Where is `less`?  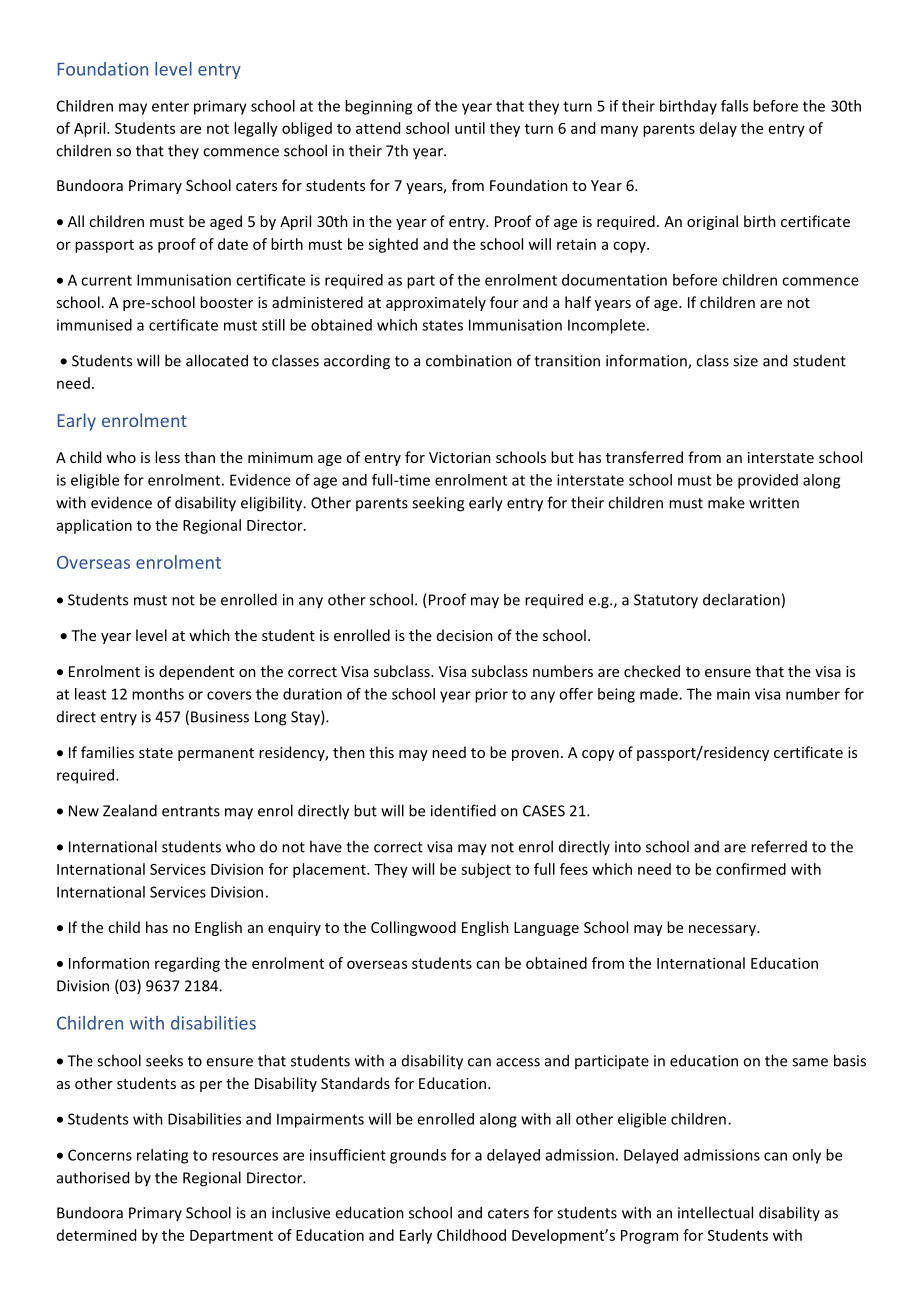
less is located at coordinates (167, 457).
